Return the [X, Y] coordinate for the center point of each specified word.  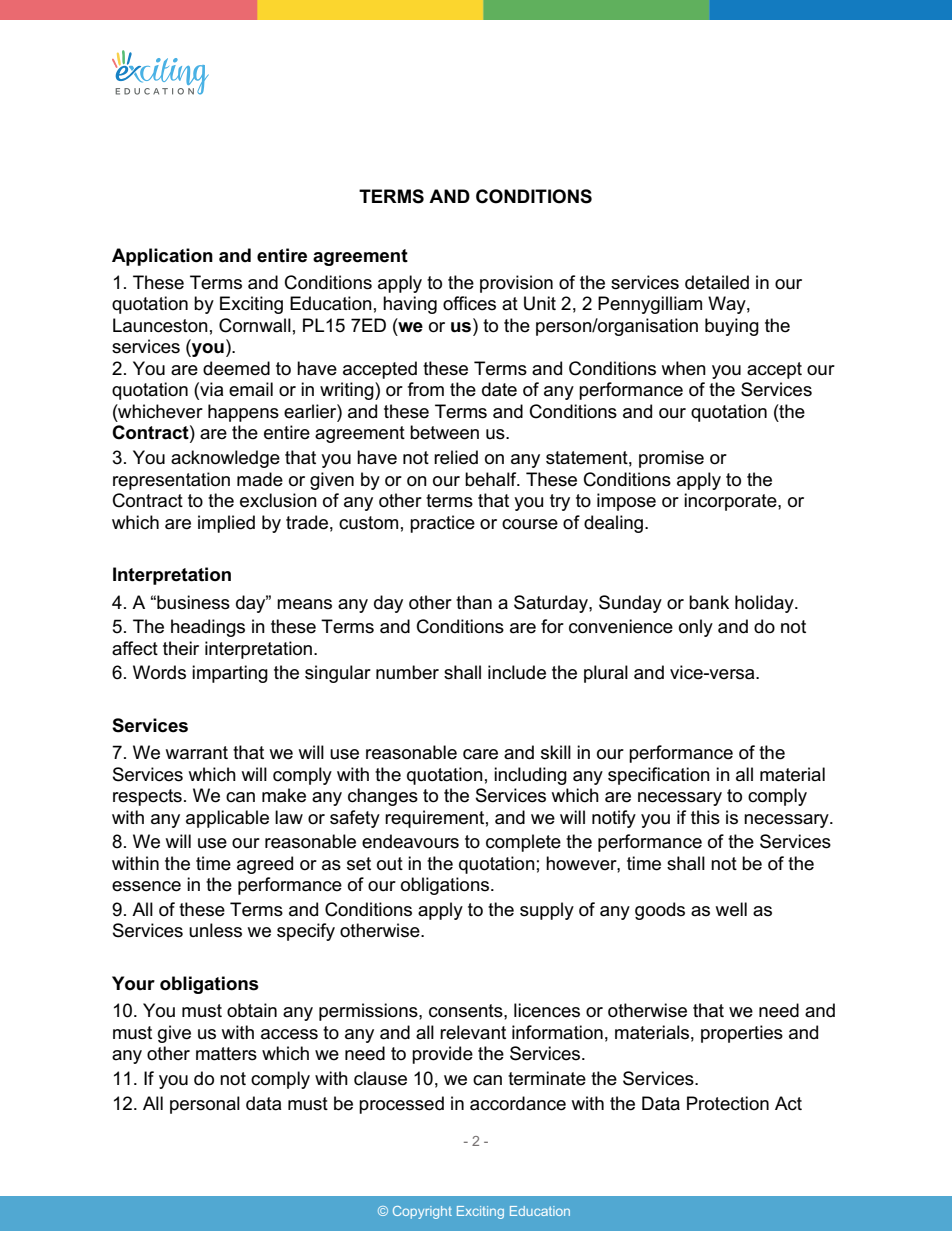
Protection [728, 1103]
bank [709, 602]
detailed [717, 282]
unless [215, 930]
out [390, 864]
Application [162, 257]
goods [660, 911]
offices [469, 303]
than [474, 602]
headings [208, 628]
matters [226, 1054]
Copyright [422, 1212]
